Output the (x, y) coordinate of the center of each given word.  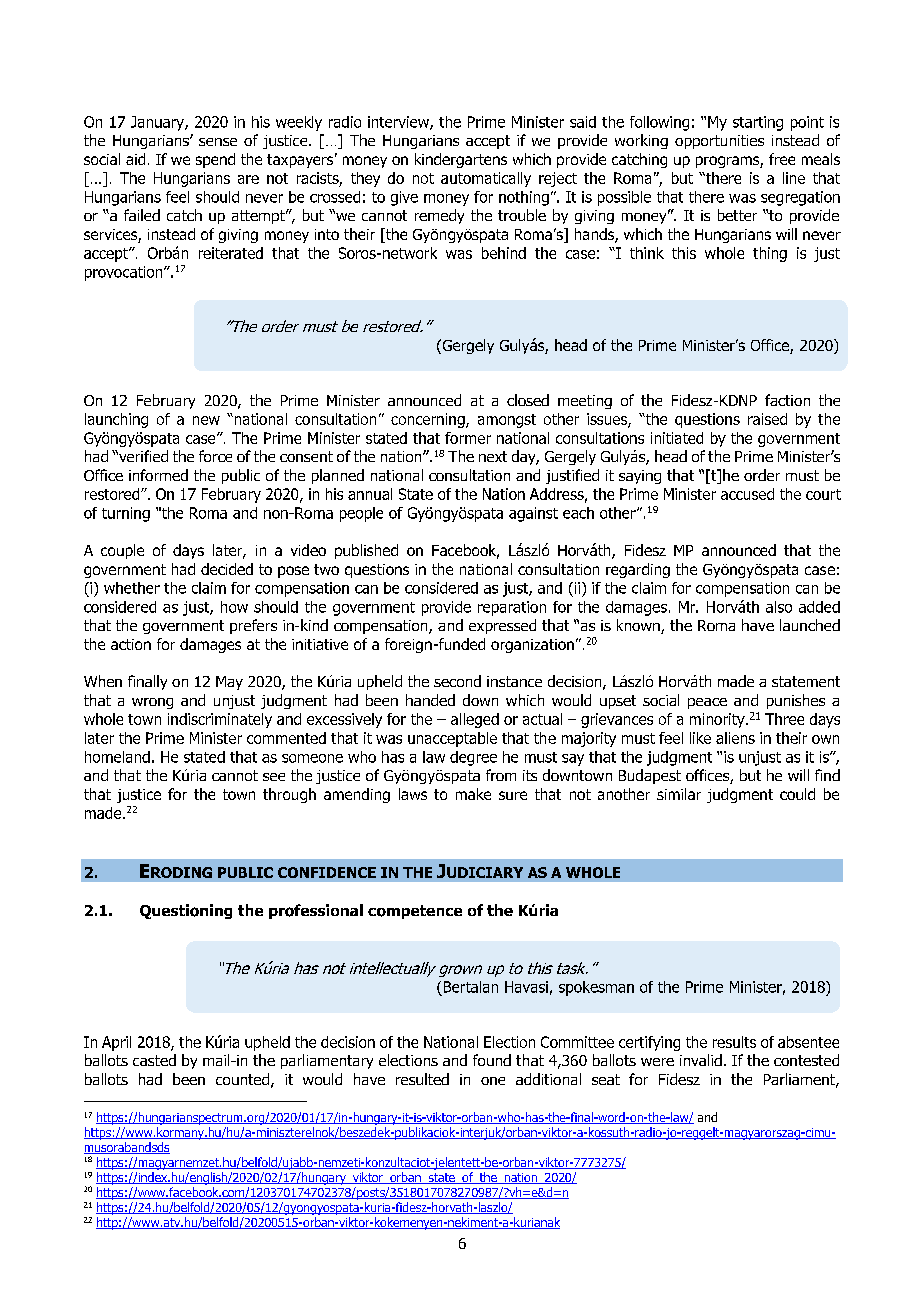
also (779, 607)
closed (528, 400)
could (797, 794)
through (289, 795)
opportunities (719, 142)
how (234, 607)
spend (215, 160)
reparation (512, 608)
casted (154, 1060)
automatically (486, 179)
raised (767, 419)
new (206, 420)
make (473, 794)
